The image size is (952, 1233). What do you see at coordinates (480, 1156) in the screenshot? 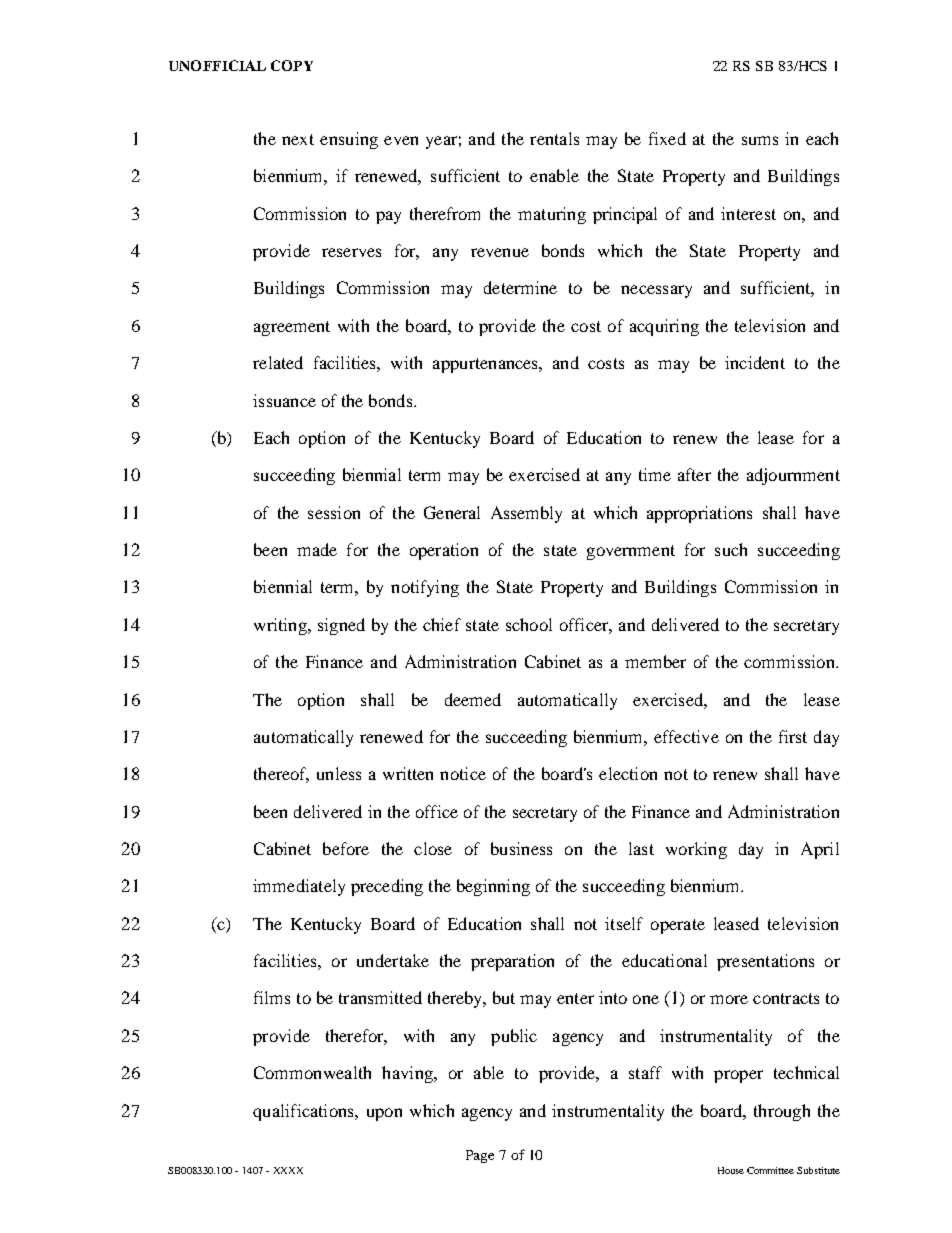
I see `Page` at bounding box center [480, 1156].
